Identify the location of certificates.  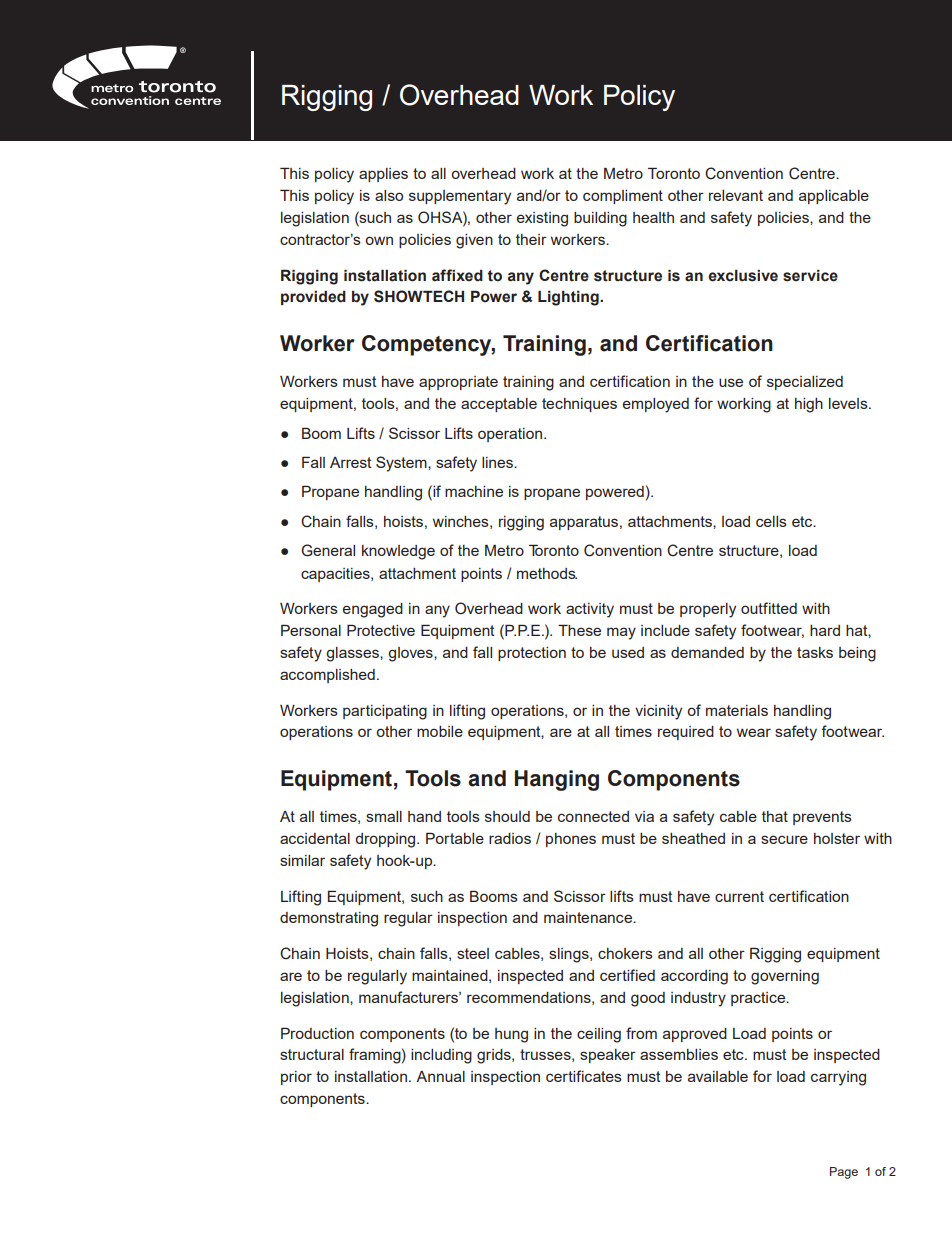
(584, 1076).
